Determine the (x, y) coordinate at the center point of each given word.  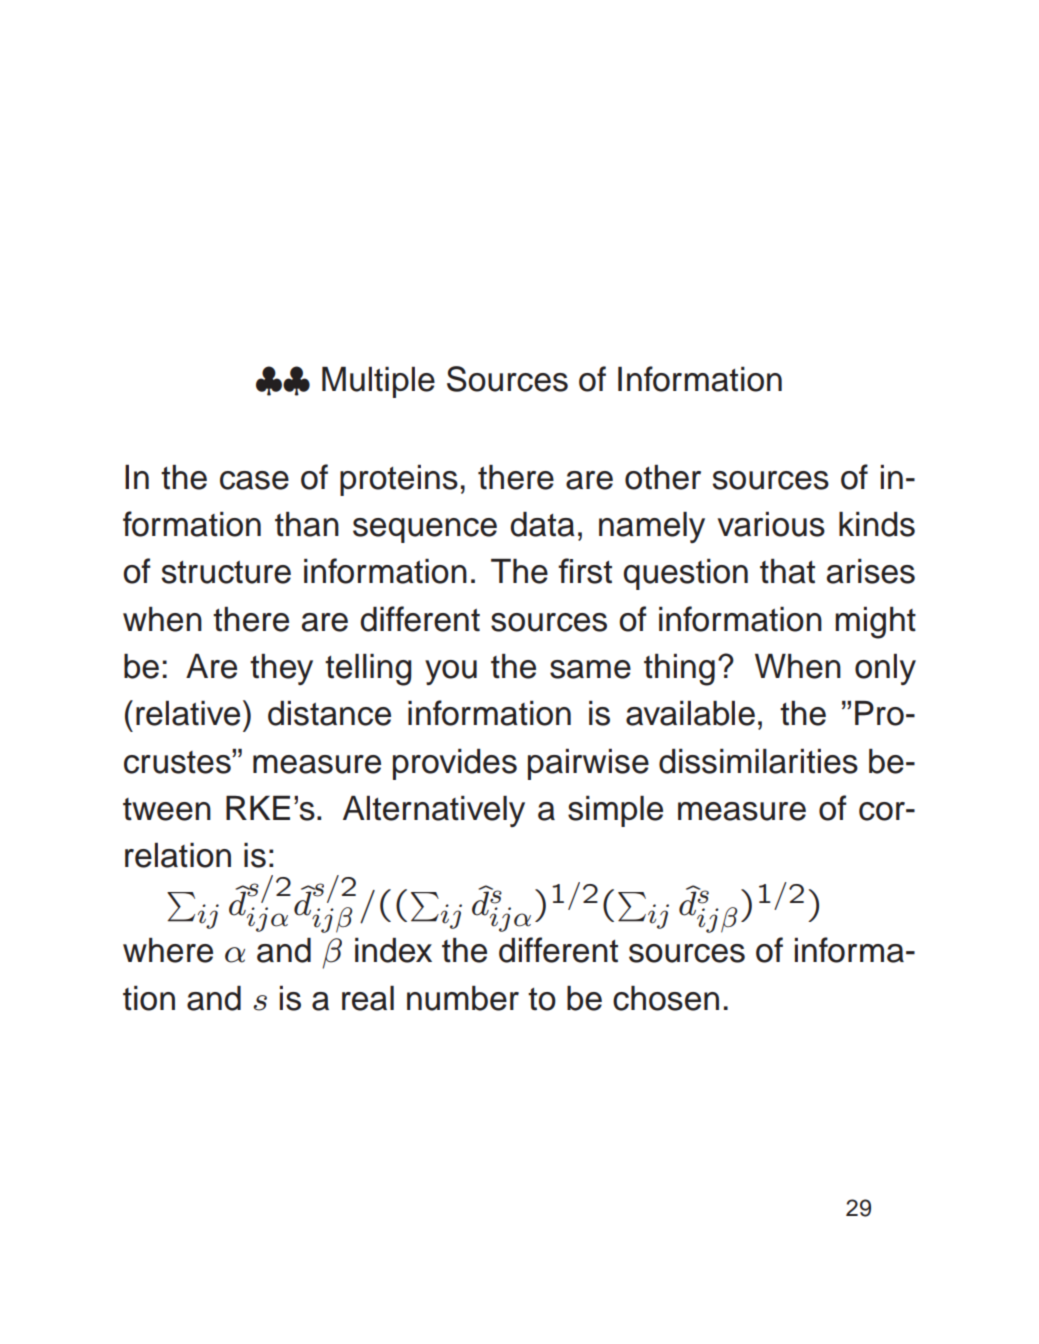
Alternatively (434, 811)
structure (226, 572)
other (663, 477)
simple (615, 811)
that (787, 571)
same (590, 669)
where (168, 950)
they (281, 669)
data (542, 524)
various (771, 524)
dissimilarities (758, 761)
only (885, 669)
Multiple (378, 382)
